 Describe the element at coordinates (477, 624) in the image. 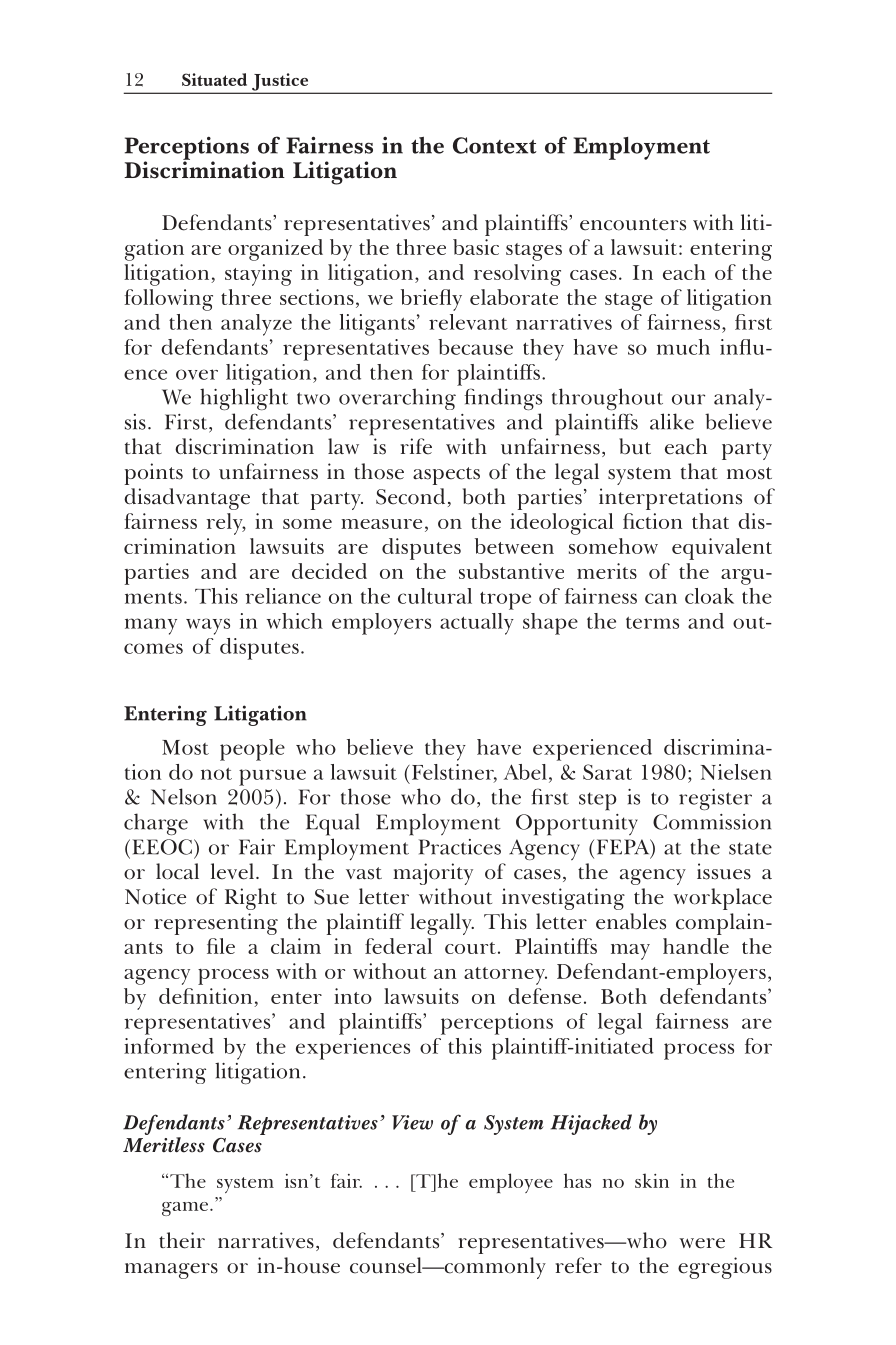

I see `actually` at that location.
